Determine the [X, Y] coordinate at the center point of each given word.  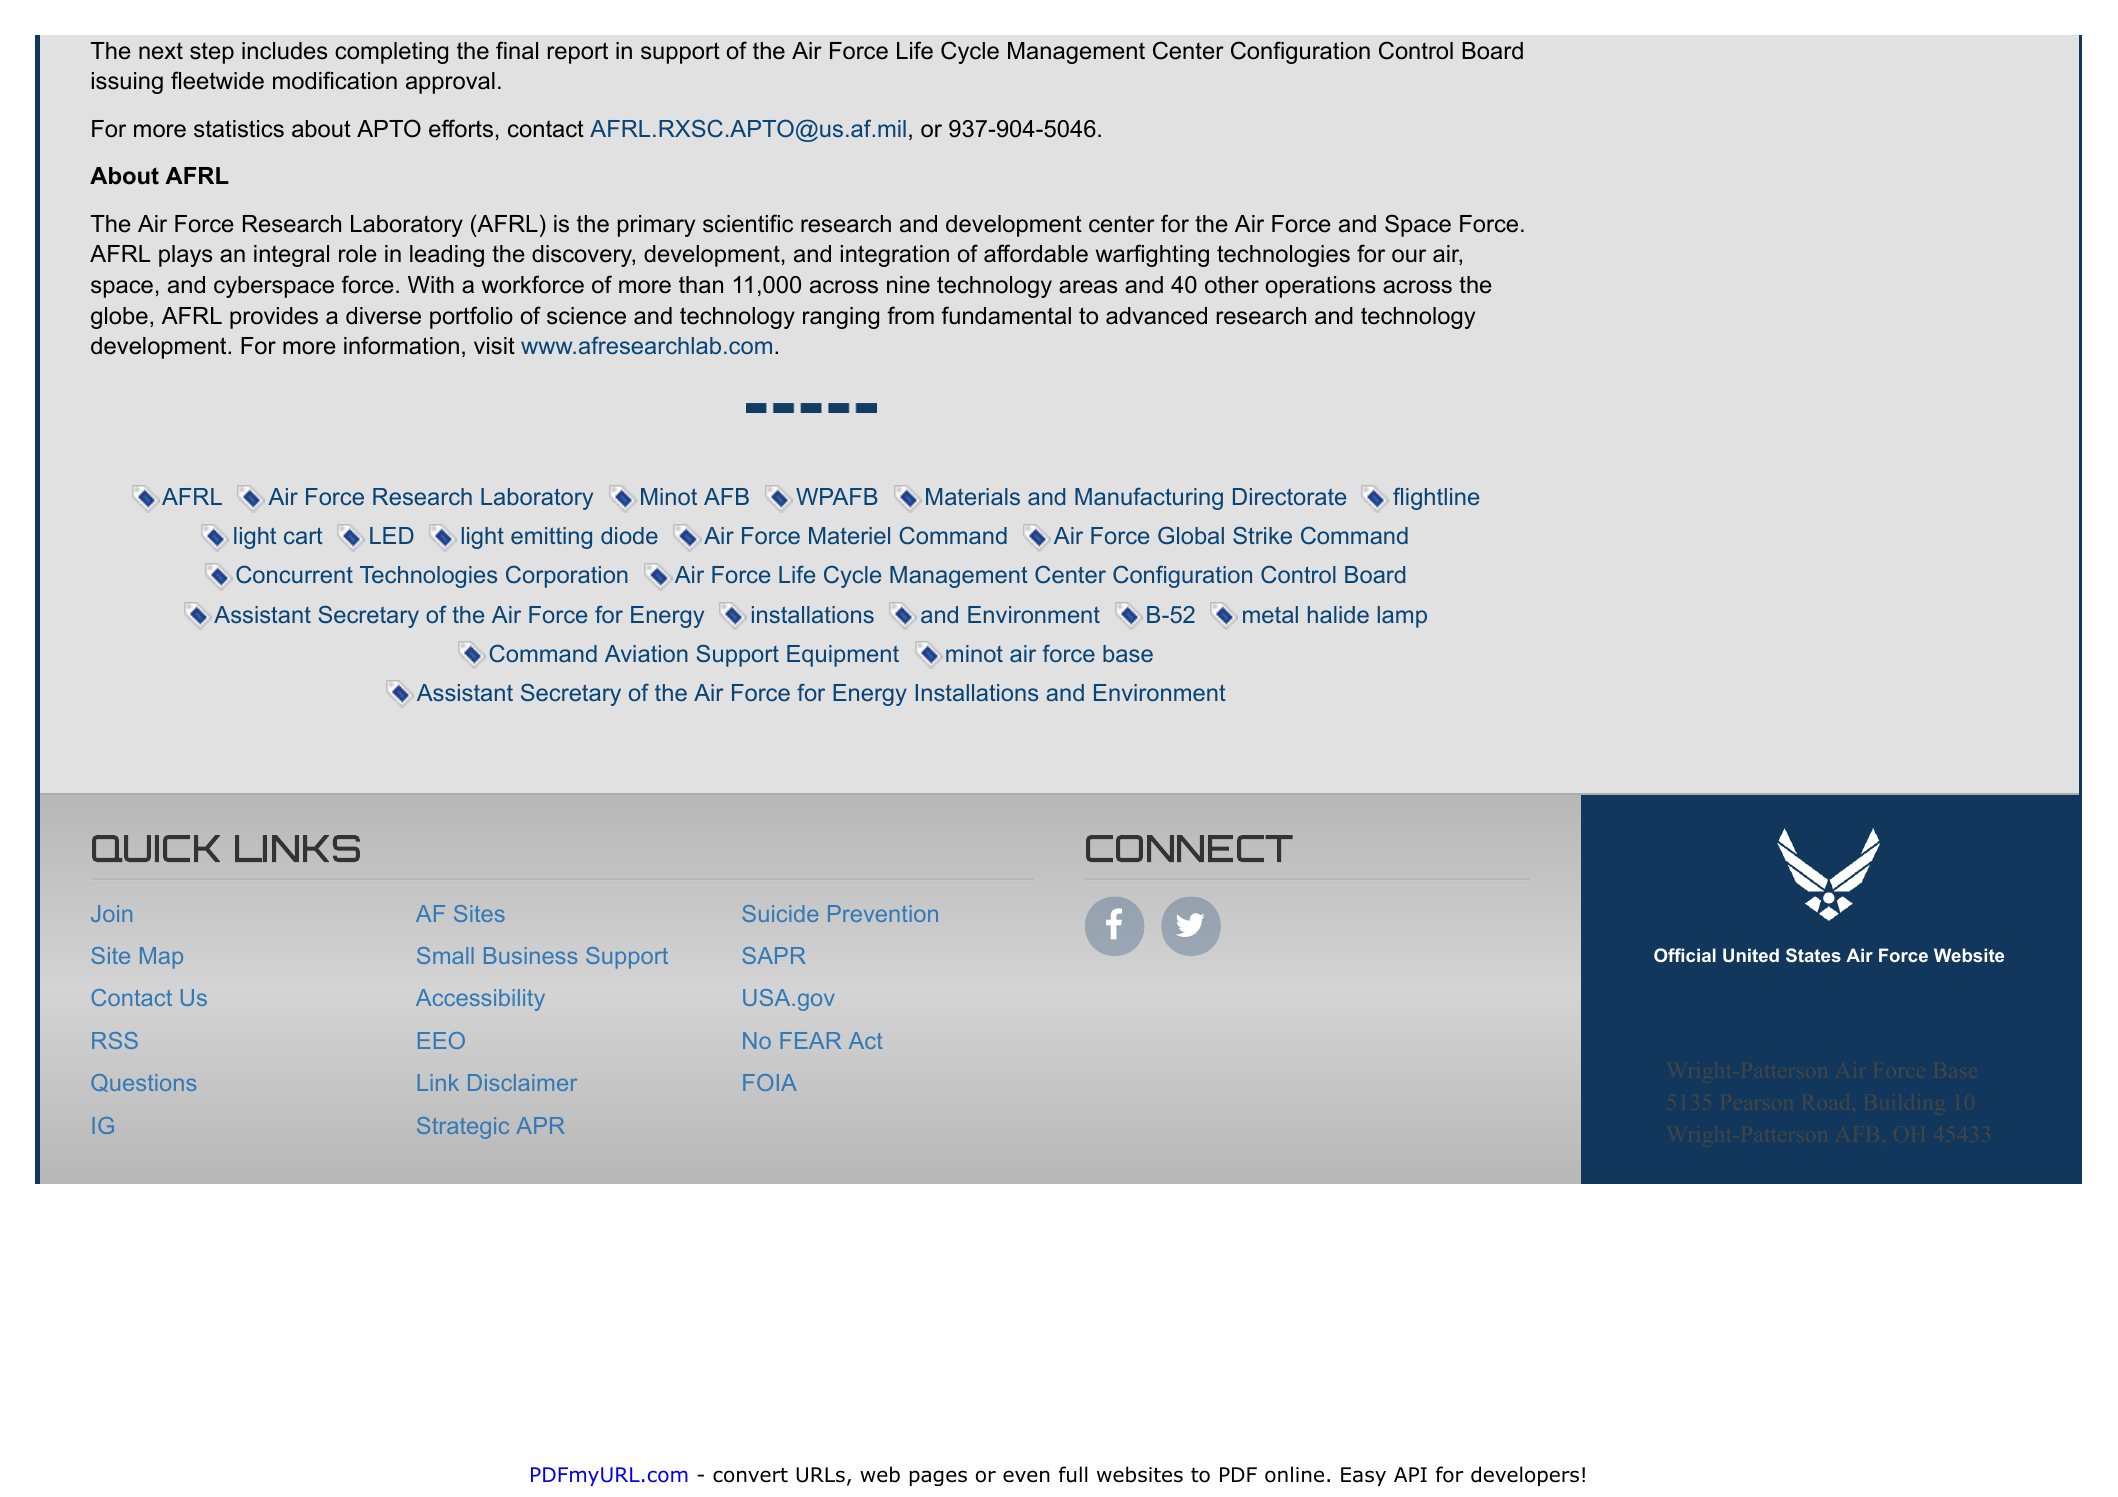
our [1409, 256]
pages [938, 1478]
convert [750, 1475]
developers [1525, 1476]
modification [335, 80]
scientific [748, 223]
